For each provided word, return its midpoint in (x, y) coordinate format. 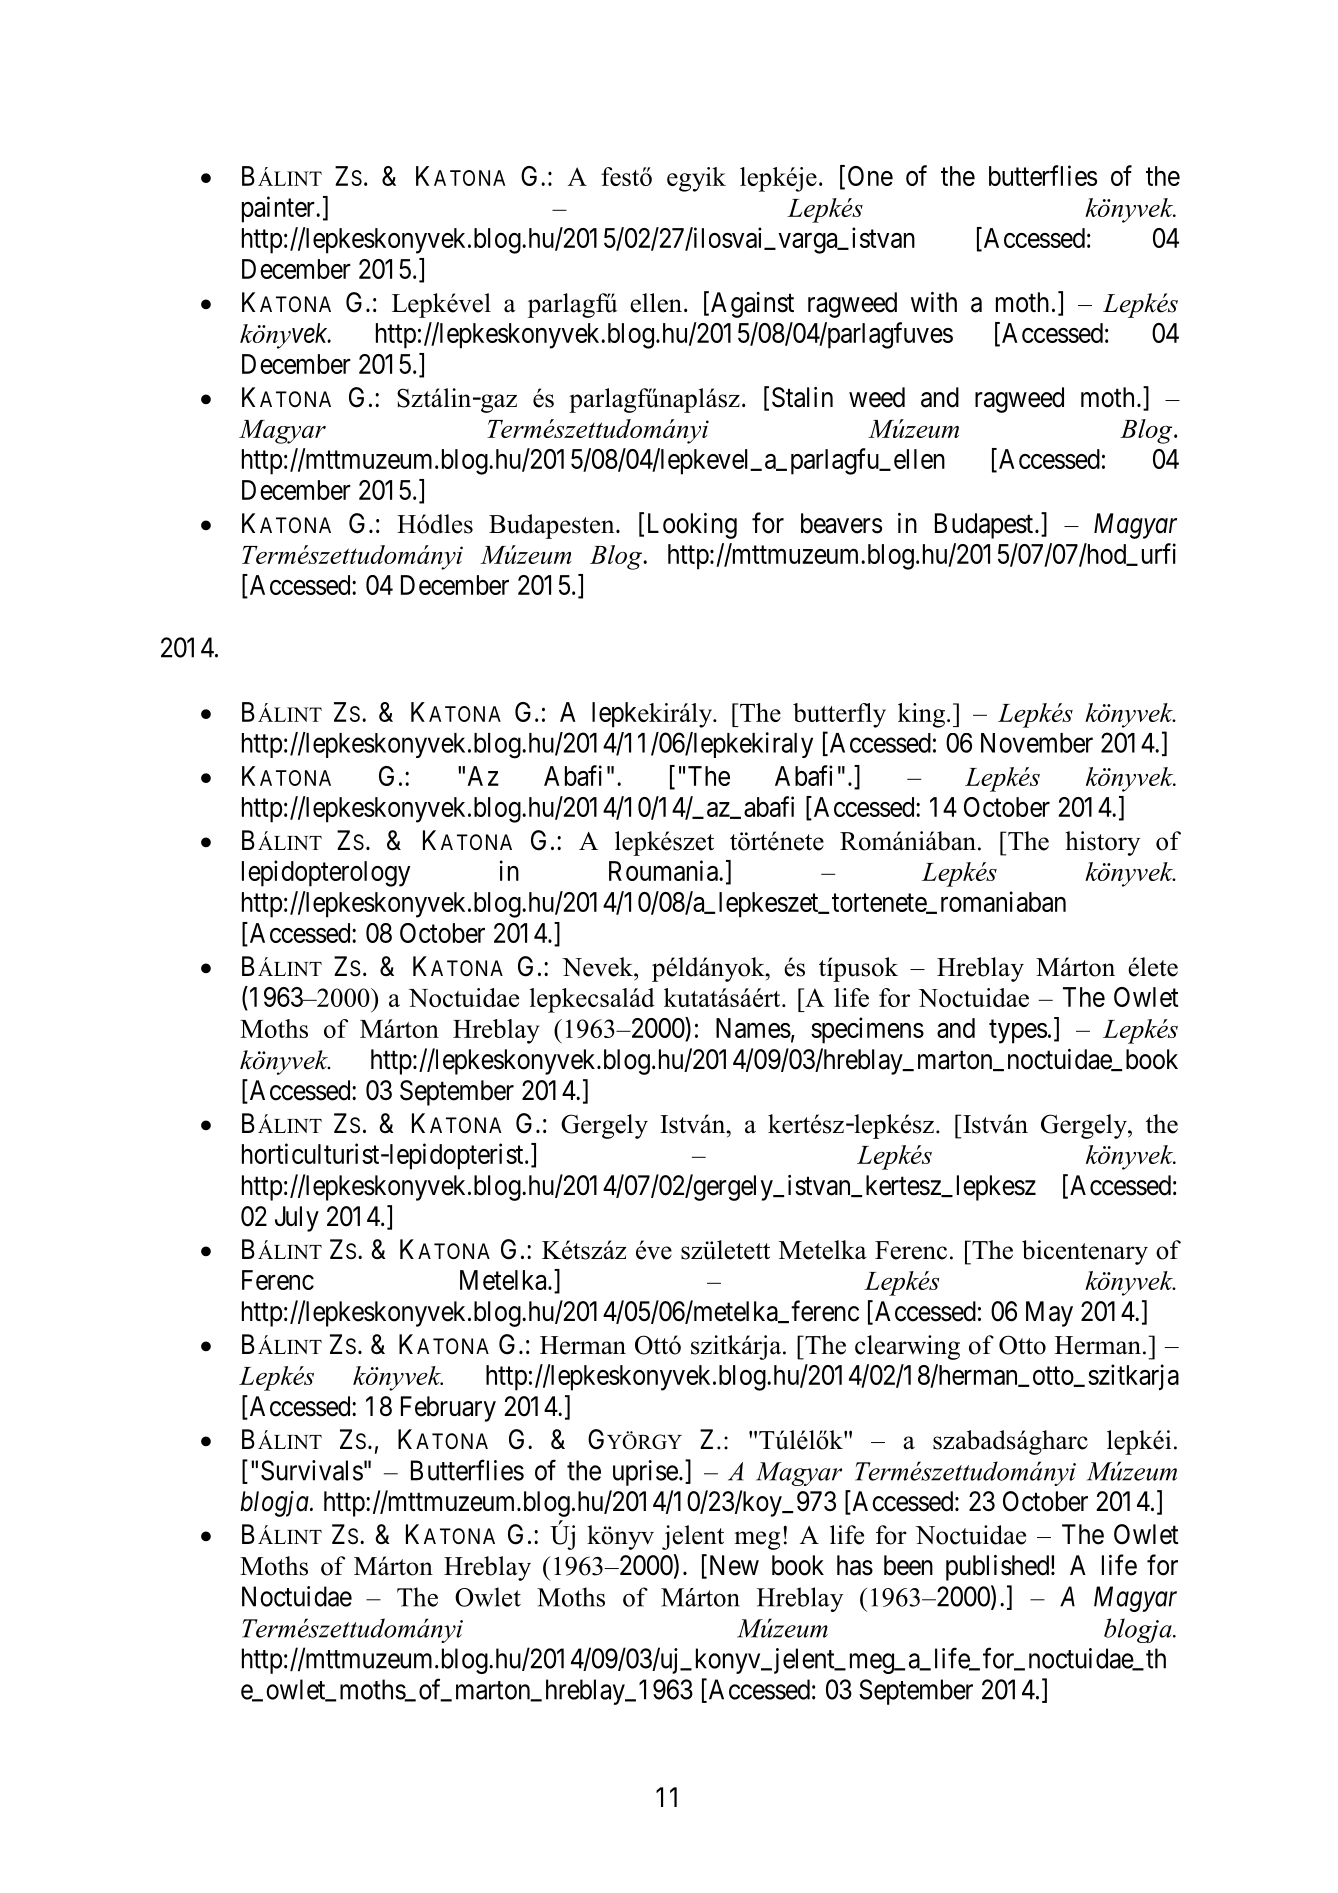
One (870, 176)
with (934, 302)
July (297, 1219)
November (1037, 743)
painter (279, 209)
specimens (867, 1030)
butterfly (839, 715)
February (448, 1409)
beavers (841, 523)
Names (753, 1028)
